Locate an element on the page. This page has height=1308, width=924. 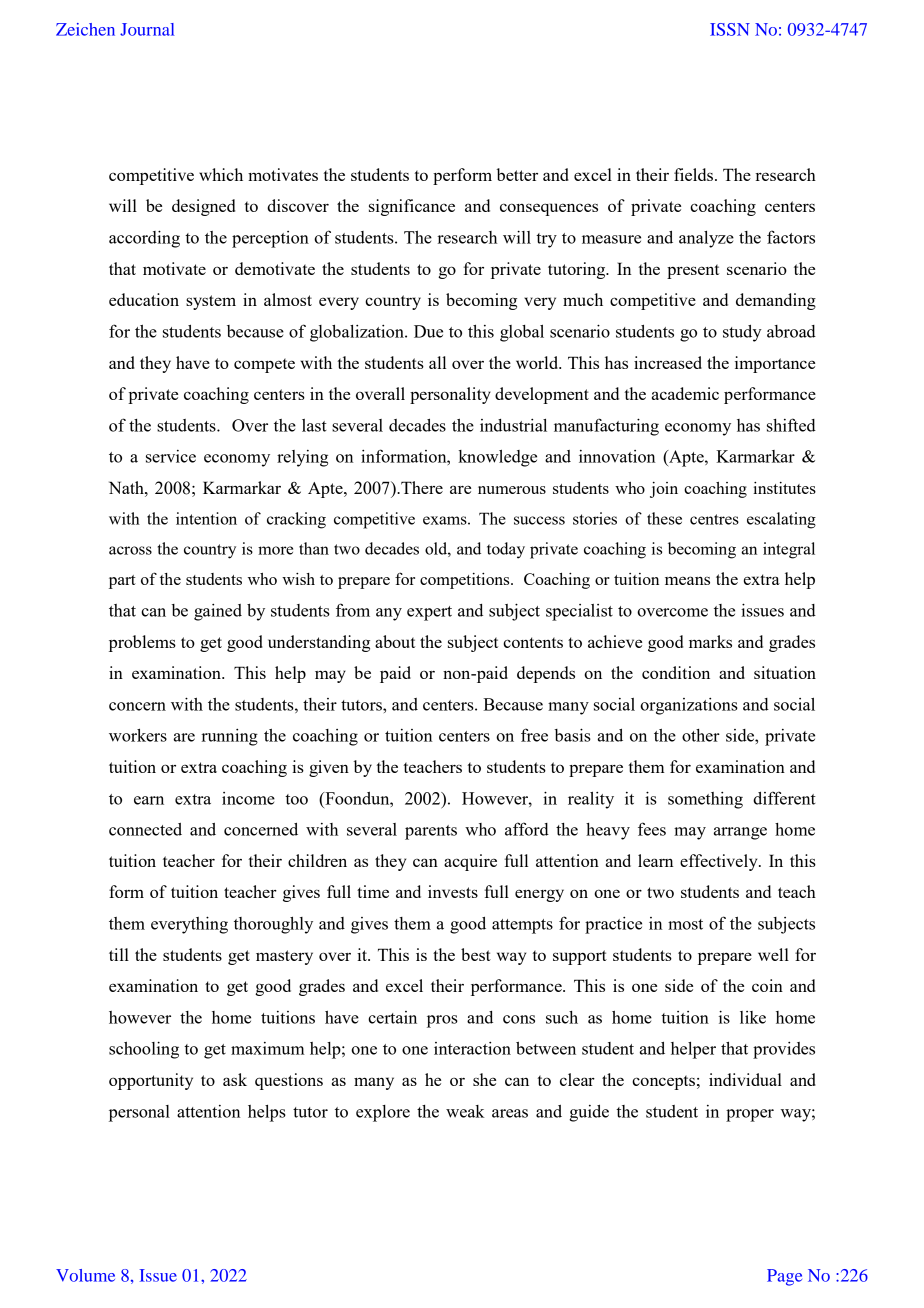
better is located at coordinates (517, 174).
